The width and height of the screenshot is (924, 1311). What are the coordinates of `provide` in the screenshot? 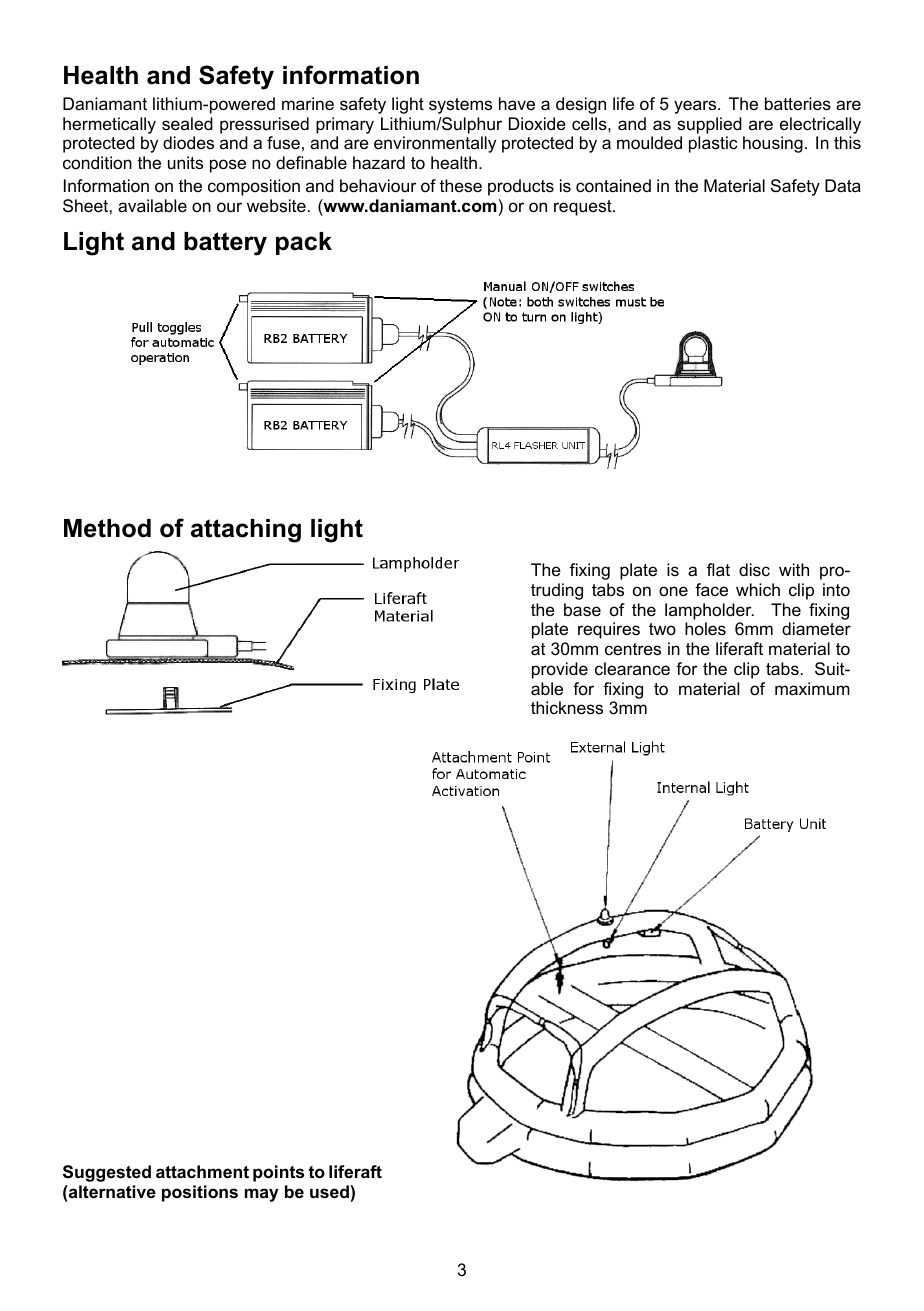 It's located at (560, 670).
